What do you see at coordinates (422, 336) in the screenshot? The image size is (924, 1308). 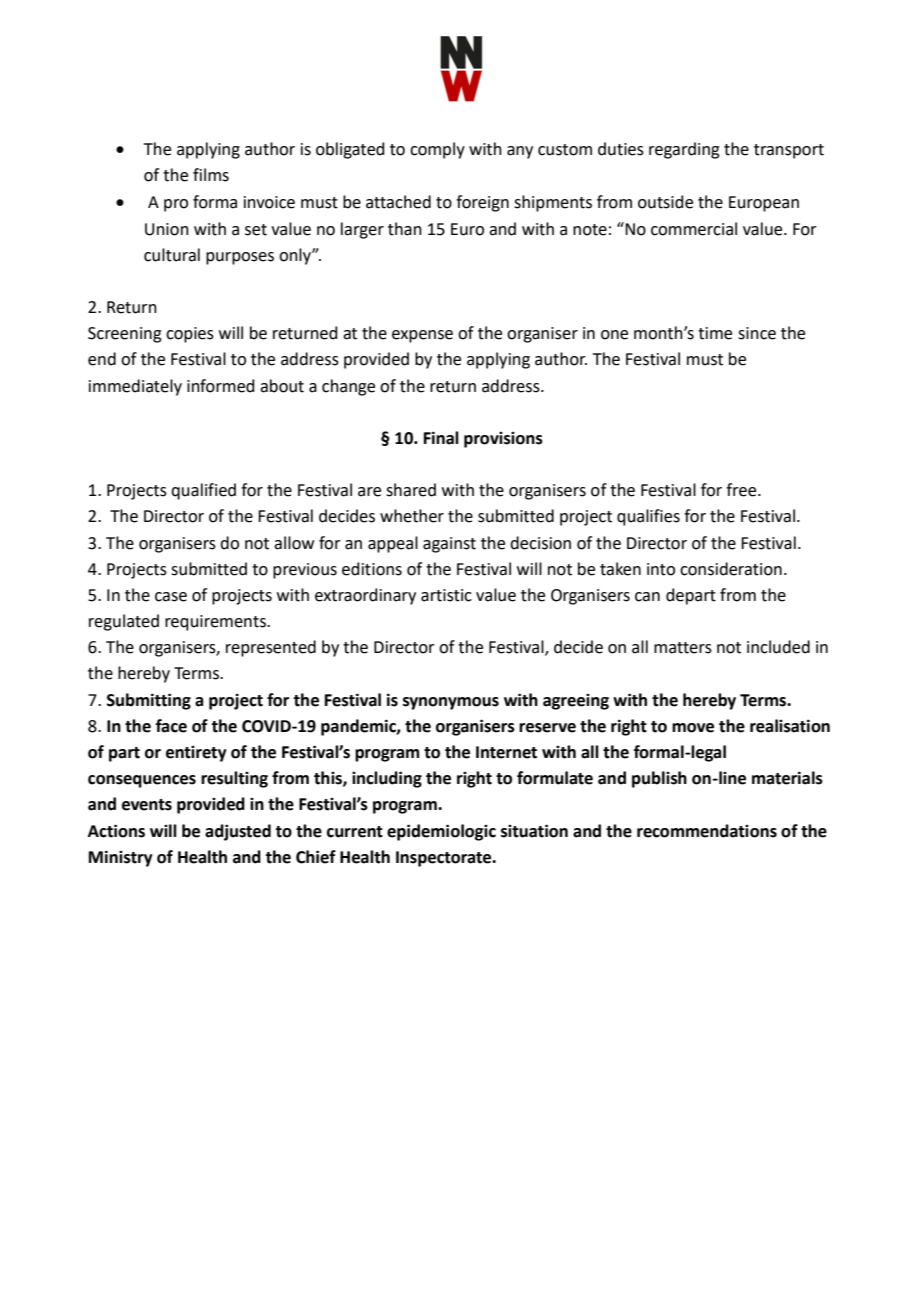 I see `expense` at bounding box center [422, 336].
